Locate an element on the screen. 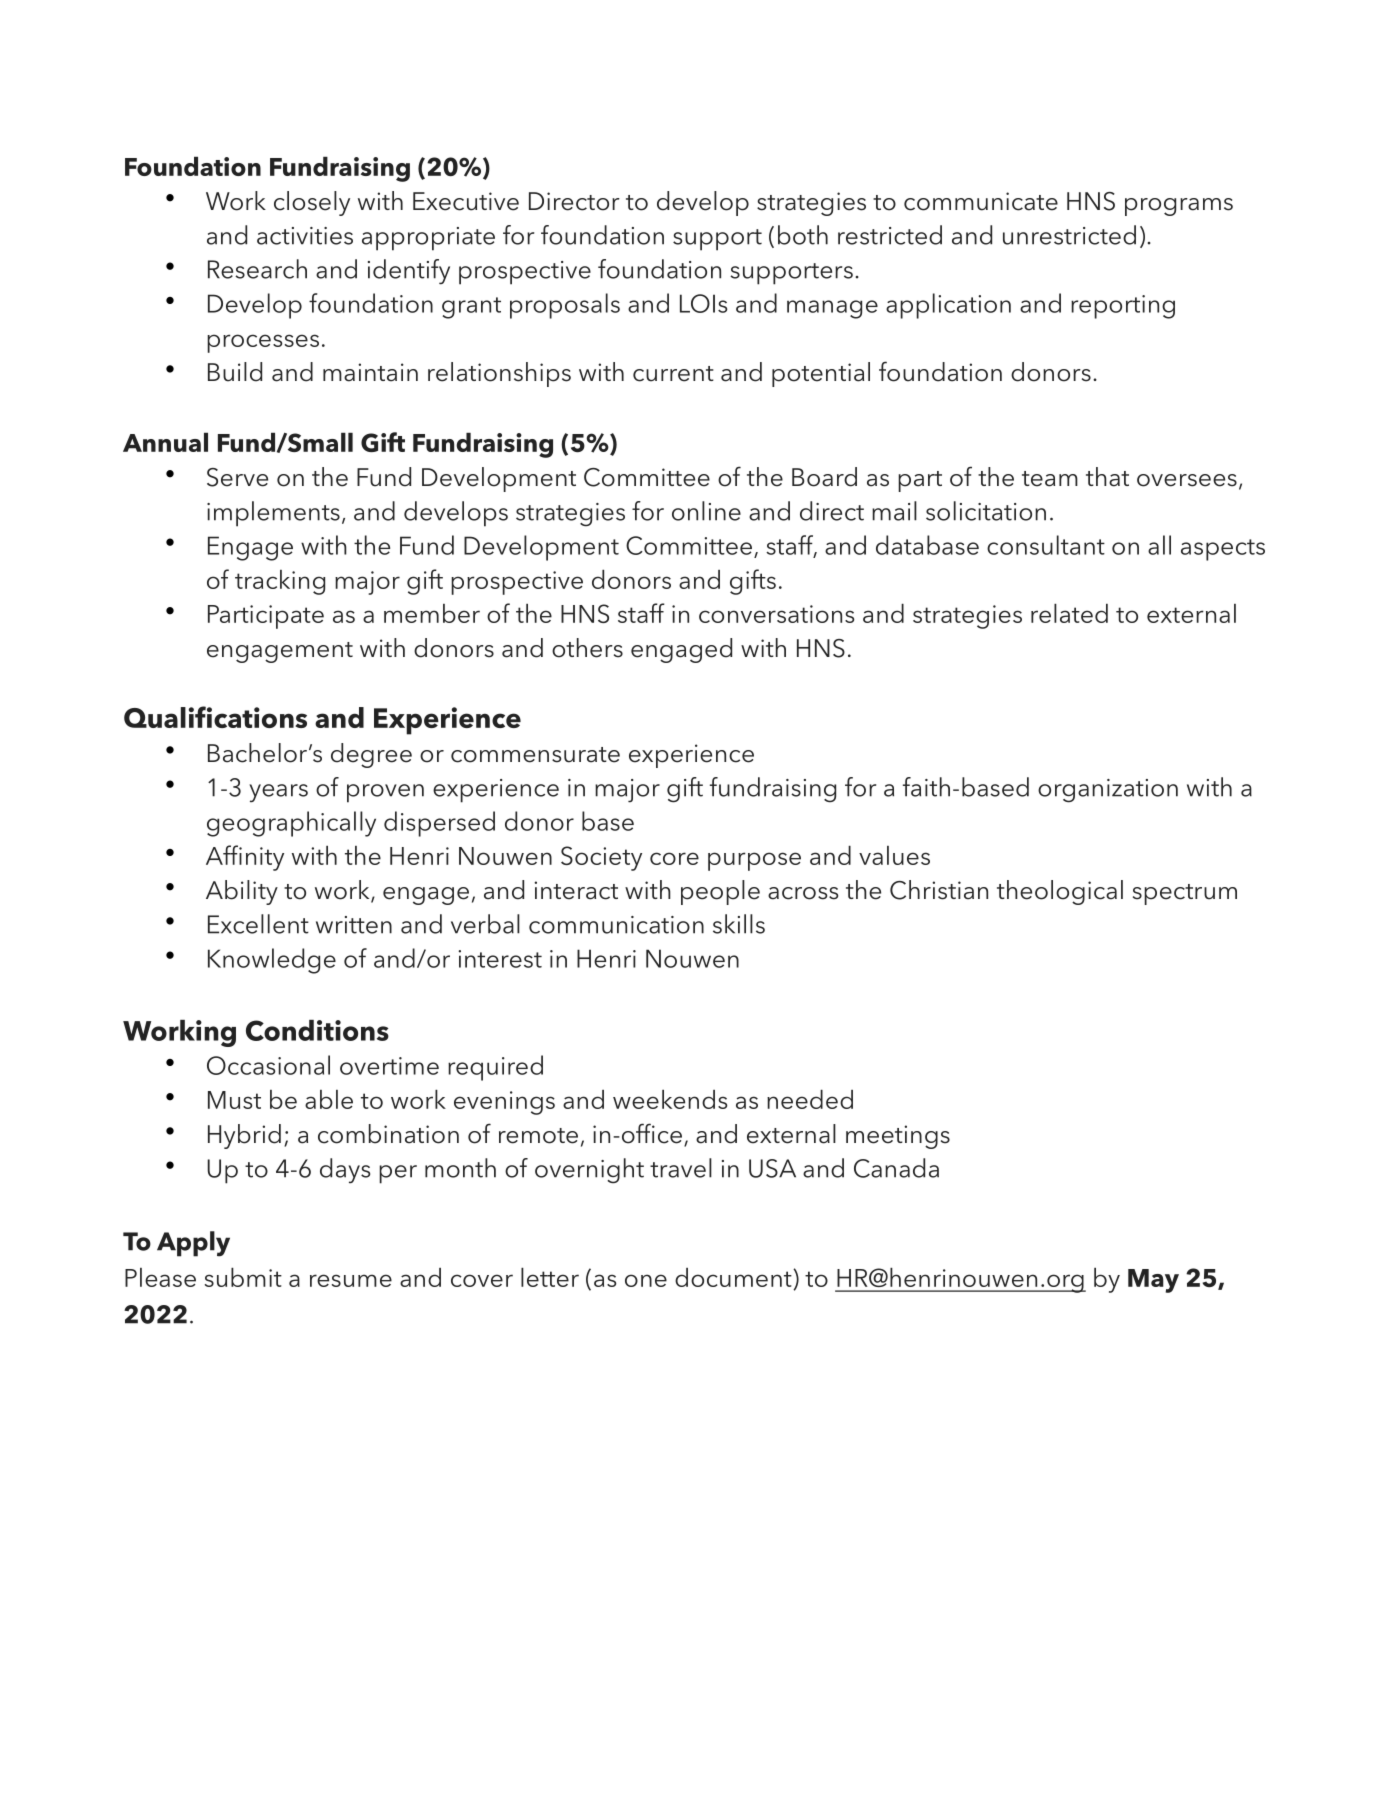 The width and height of the screenshot is (1397, 1807). theological is located at coordinates (1060, 892).
